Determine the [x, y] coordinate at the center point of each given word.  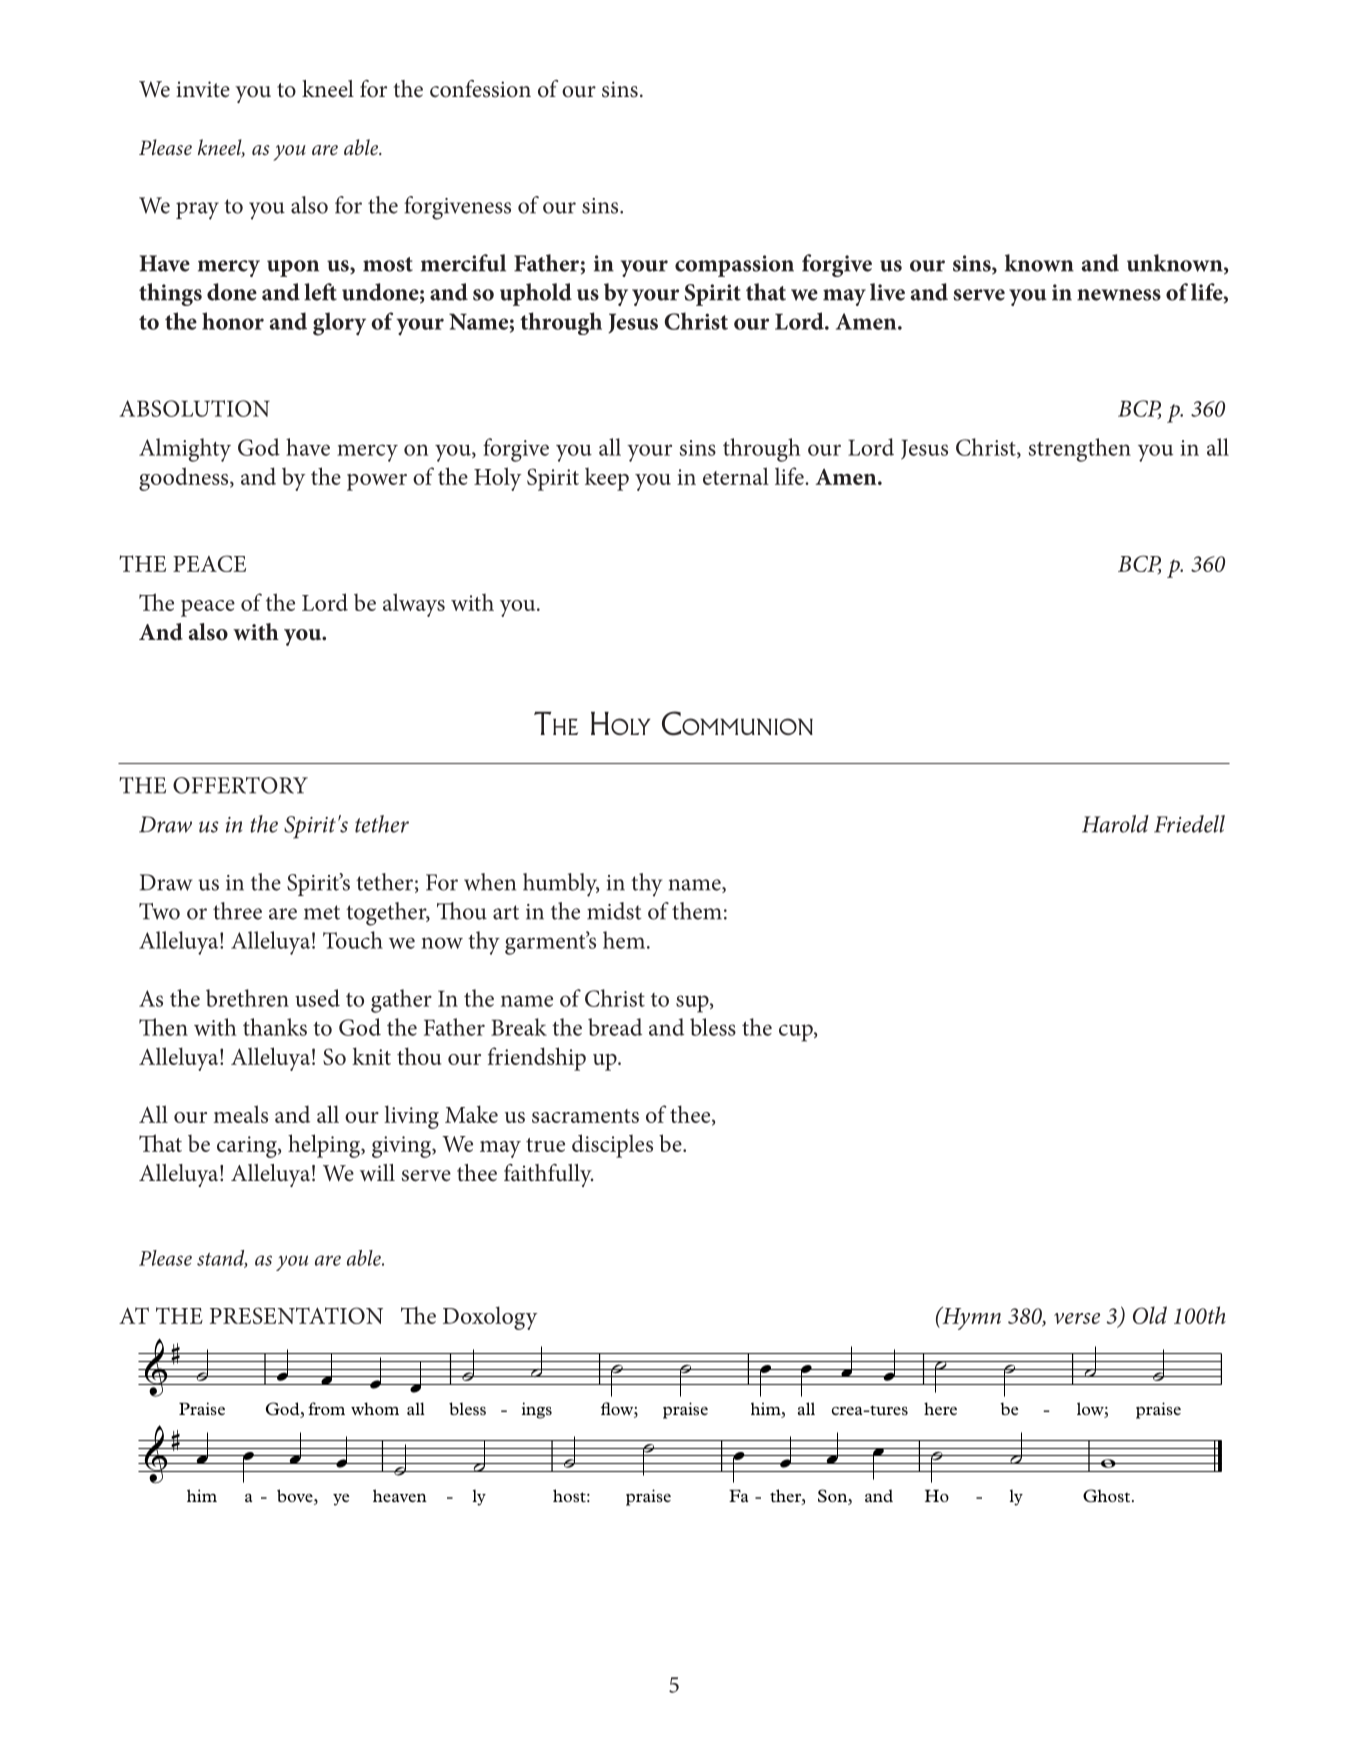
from [326, 1408]
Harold [1115, 824]
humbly [561, 885]
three [237, 911]
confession [480, 89]
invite [203, 89]
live [887, 292]
